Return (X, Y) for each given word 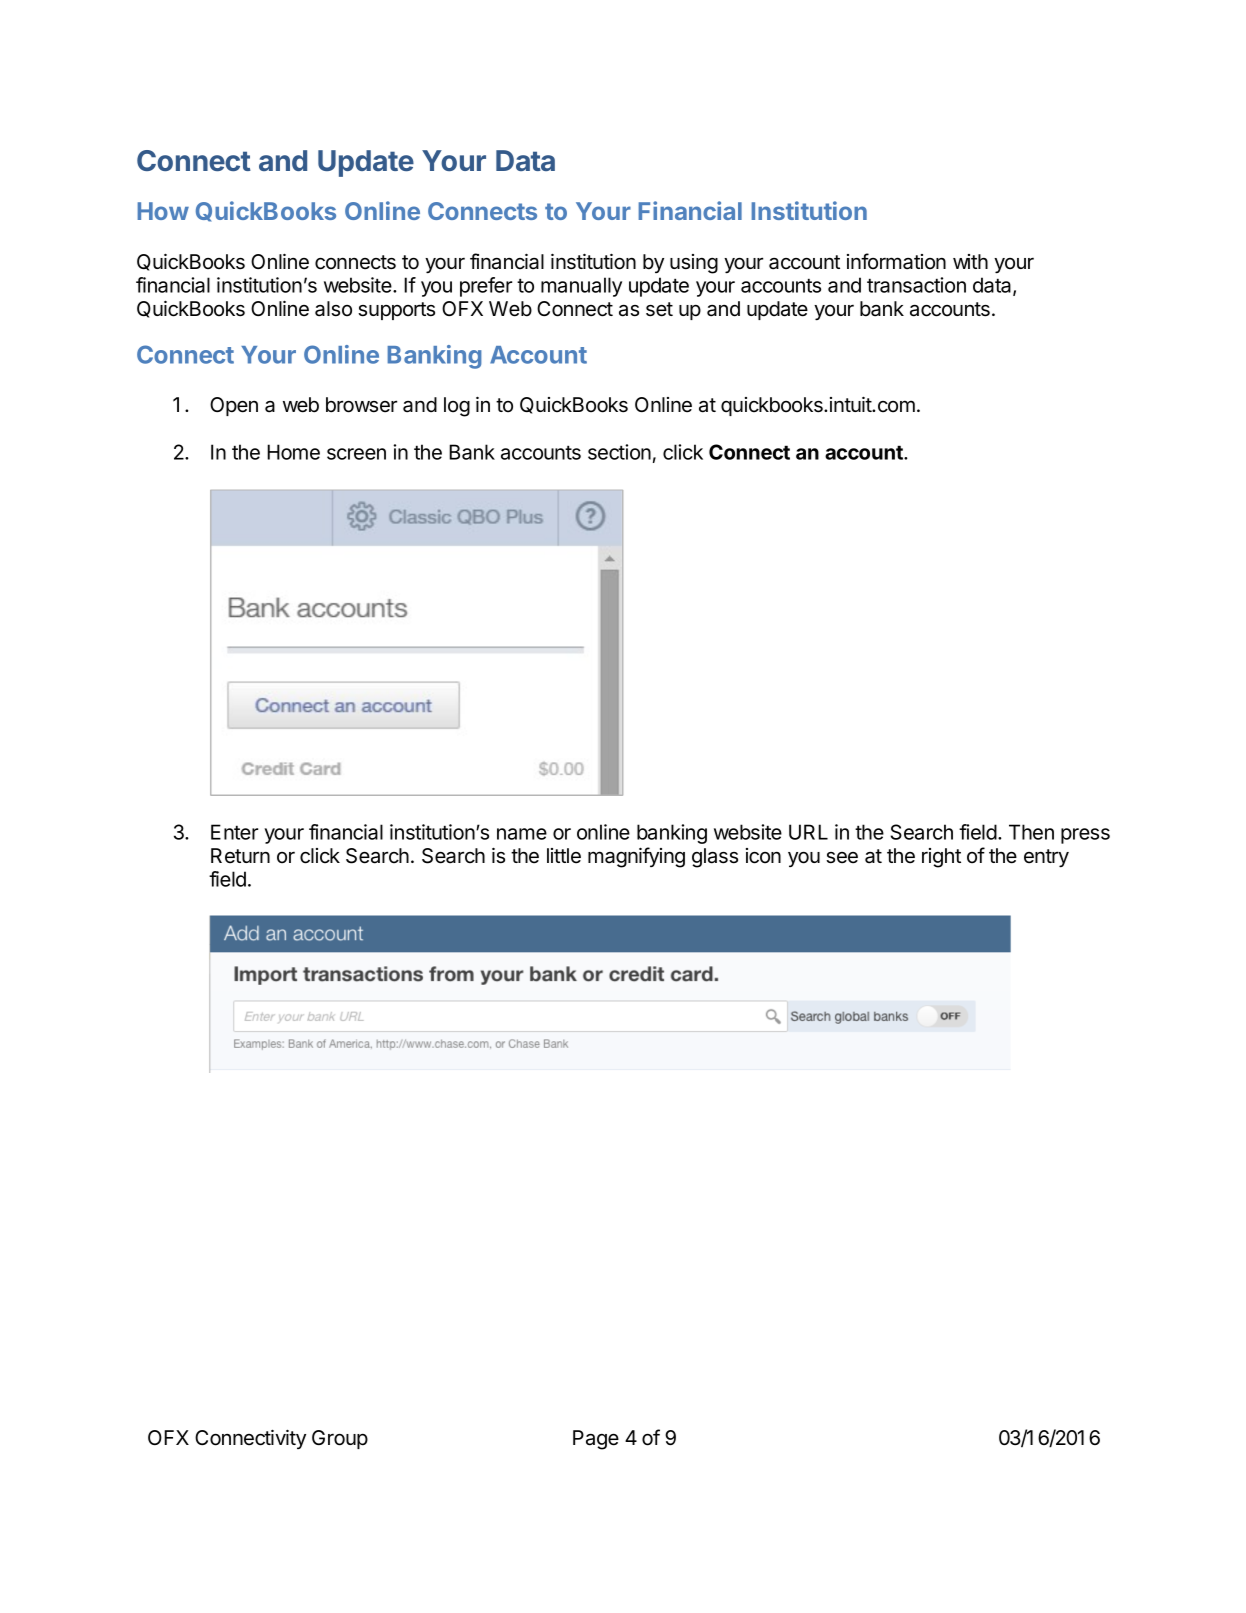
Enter (234, 832)
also (333, 309)
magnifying (636, 857)
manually (581, 287)
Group (340, 1439)
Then (1031, 832)
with (970, 261)
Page (596, 1440)
